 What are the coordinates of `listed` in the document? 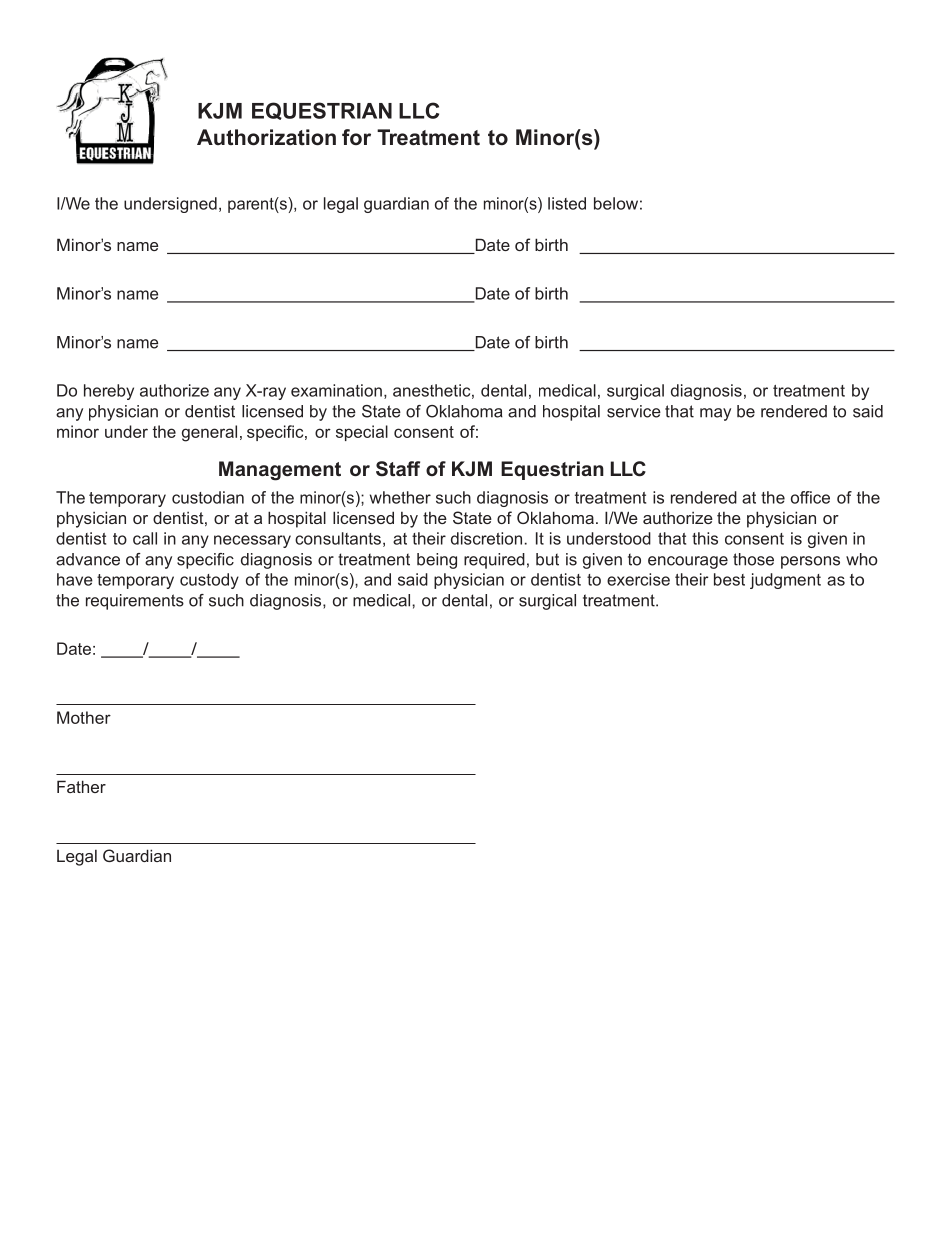 It's located at (567, 203).
